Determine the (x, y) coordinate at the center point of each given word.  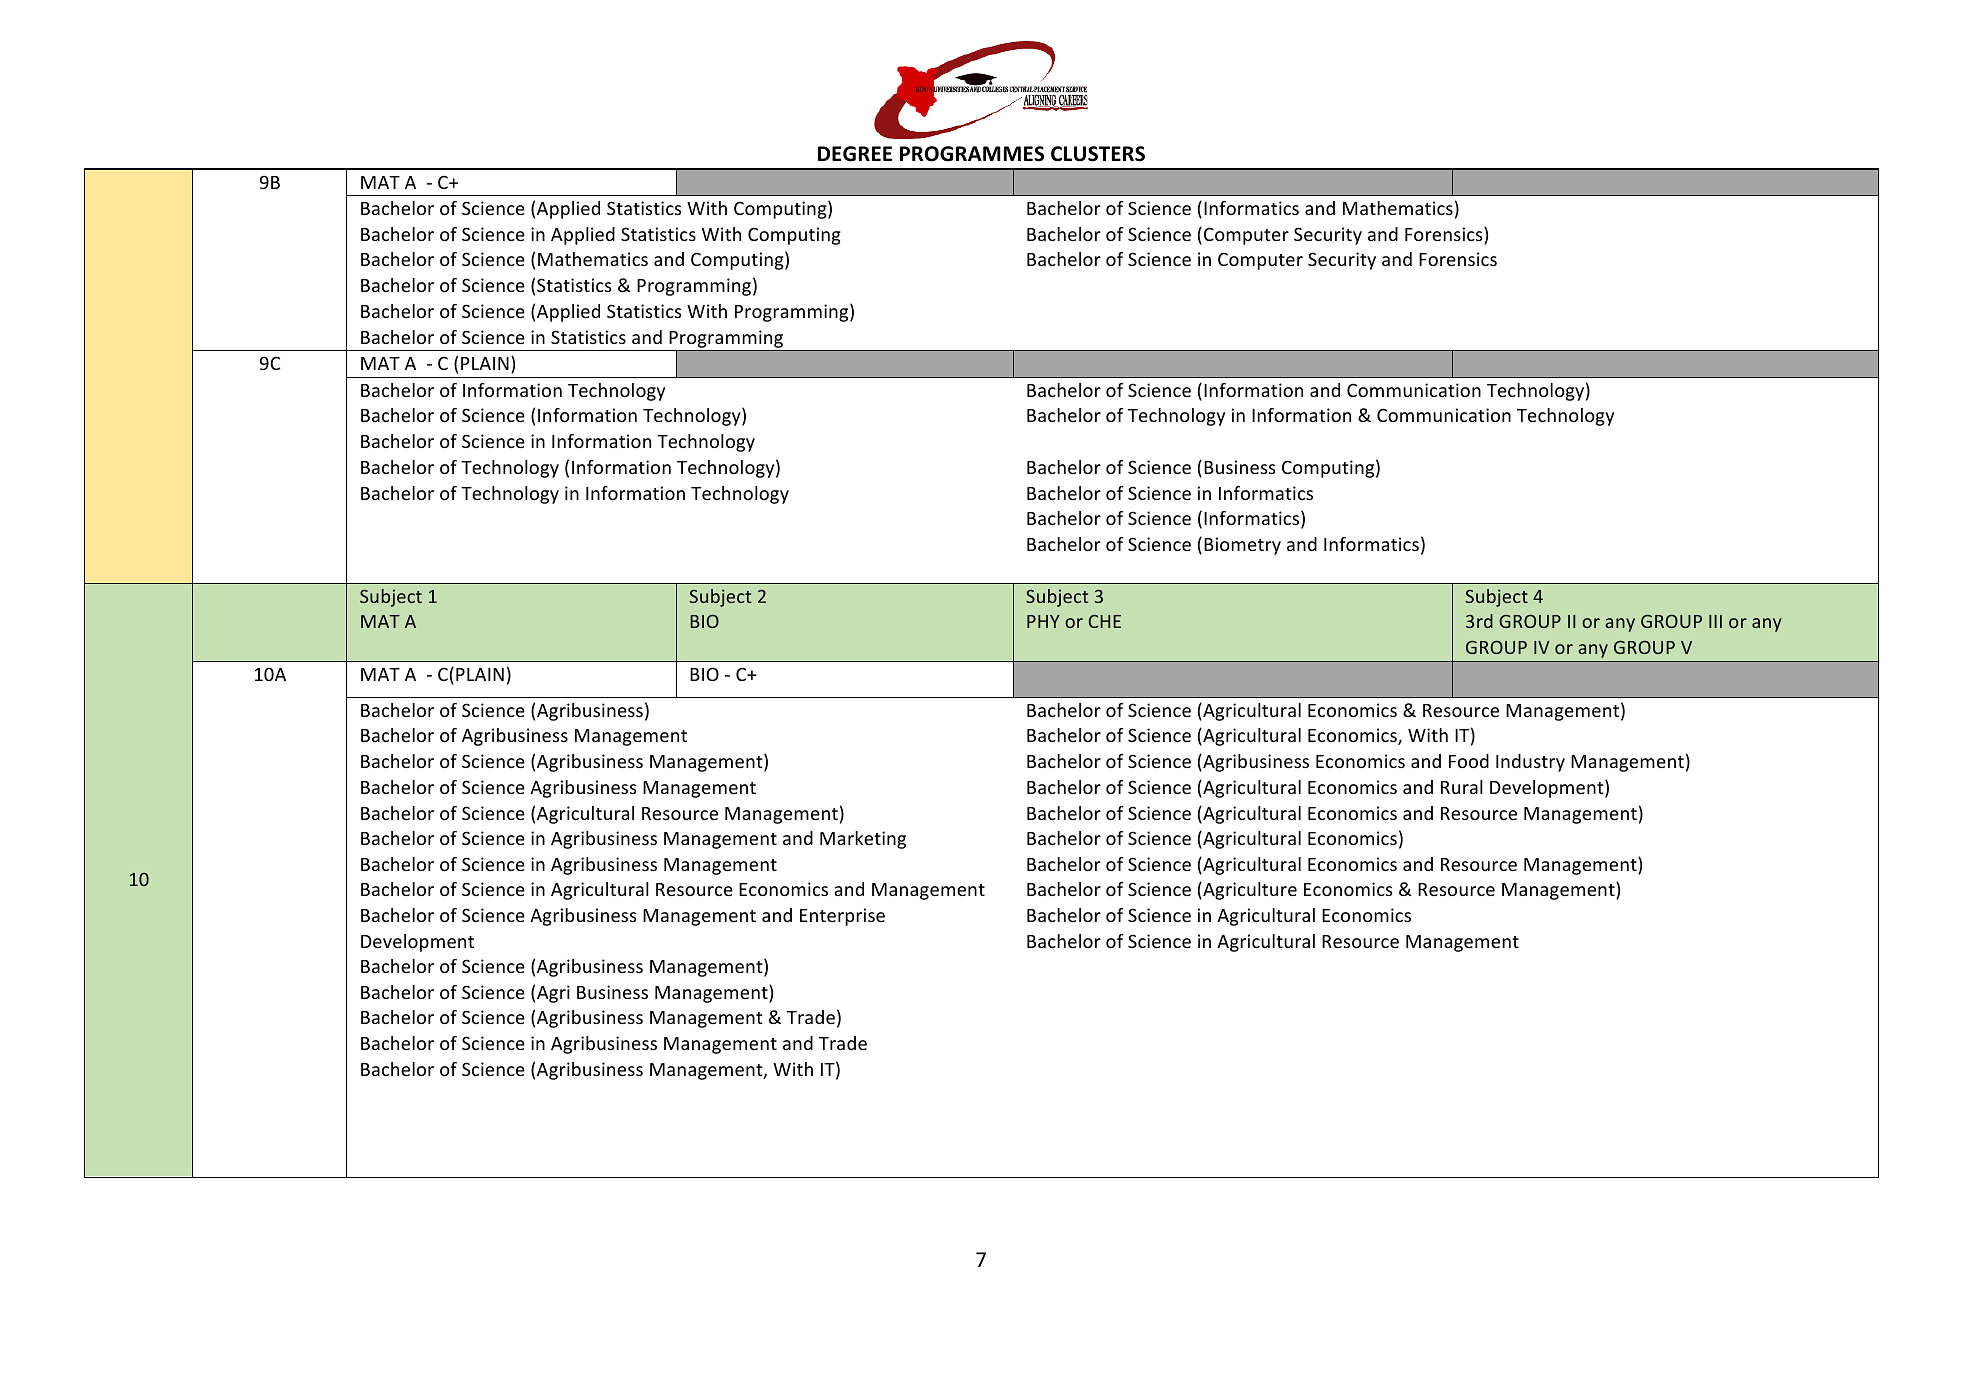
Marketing (863, 840)
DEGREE (855, 154)
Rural (1462, 787)
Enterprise (842, 917)
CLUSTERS (1098, 154)
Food (1469, 761)
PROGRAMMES (972, 154)
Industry (1530, 763)
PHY (1043, 621)
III (1715, 621)
